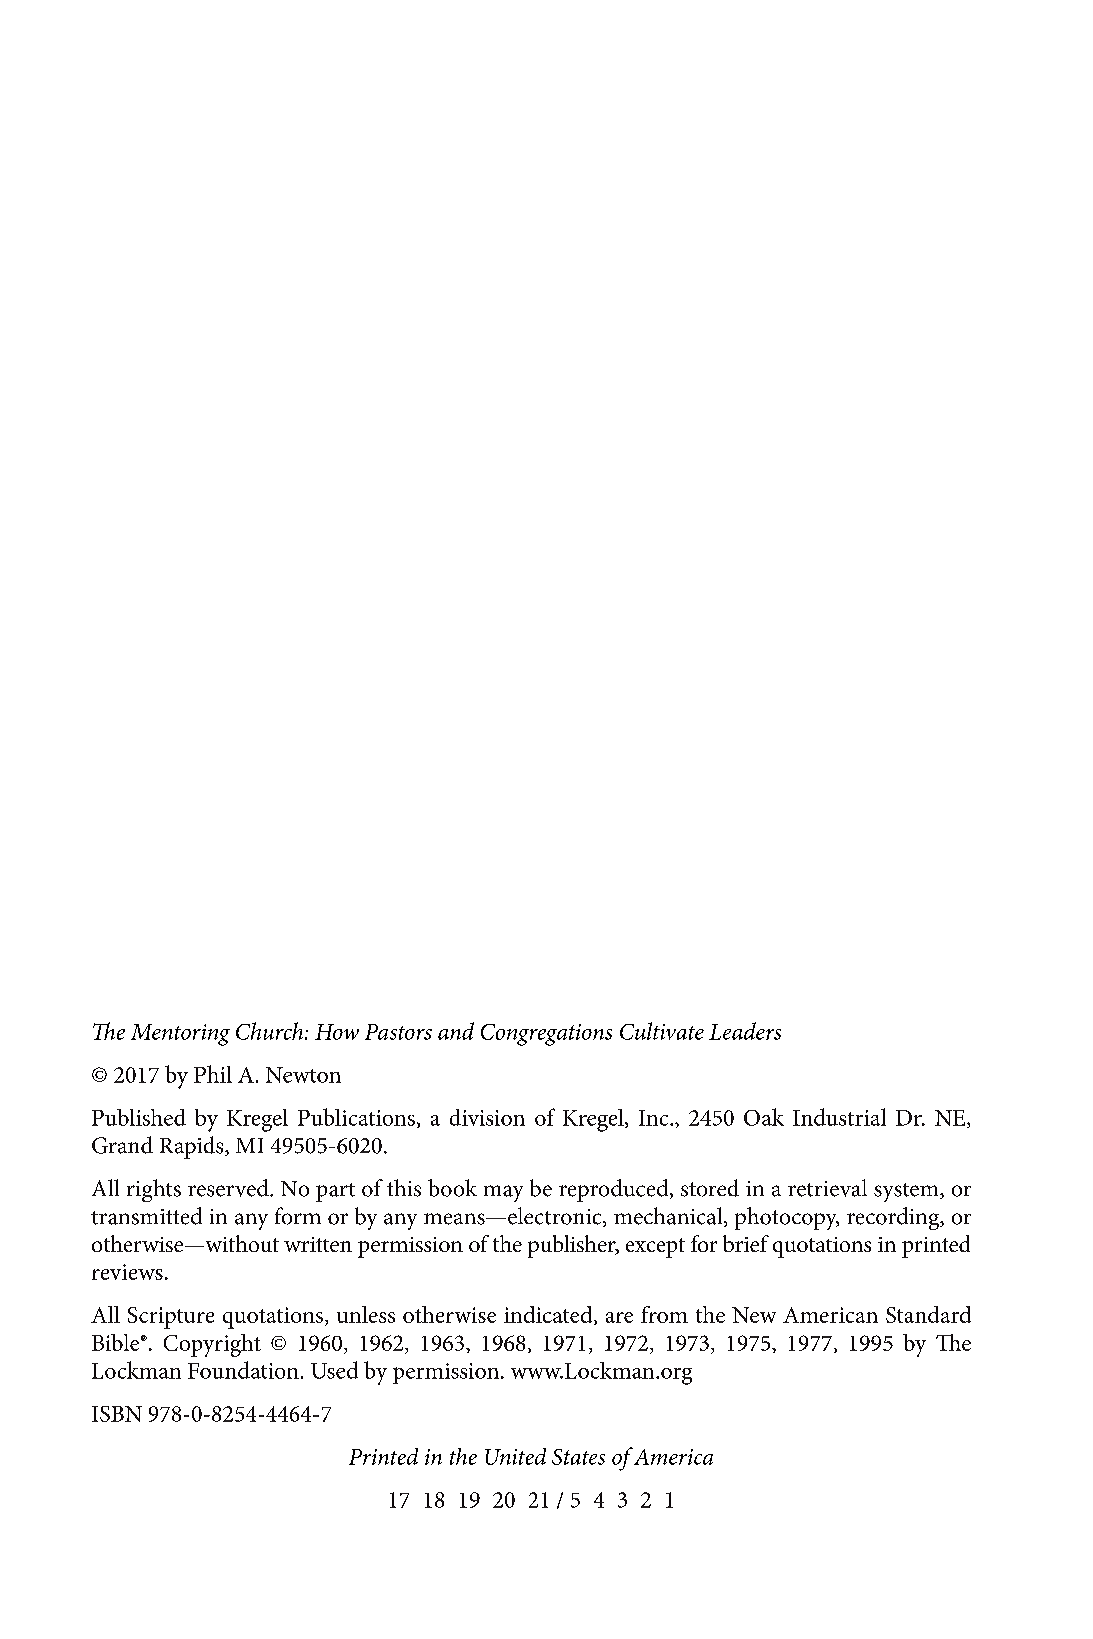  Describe the element at coordinates (827, 1188) in the screenshot. I see `retrieval` at that location.
